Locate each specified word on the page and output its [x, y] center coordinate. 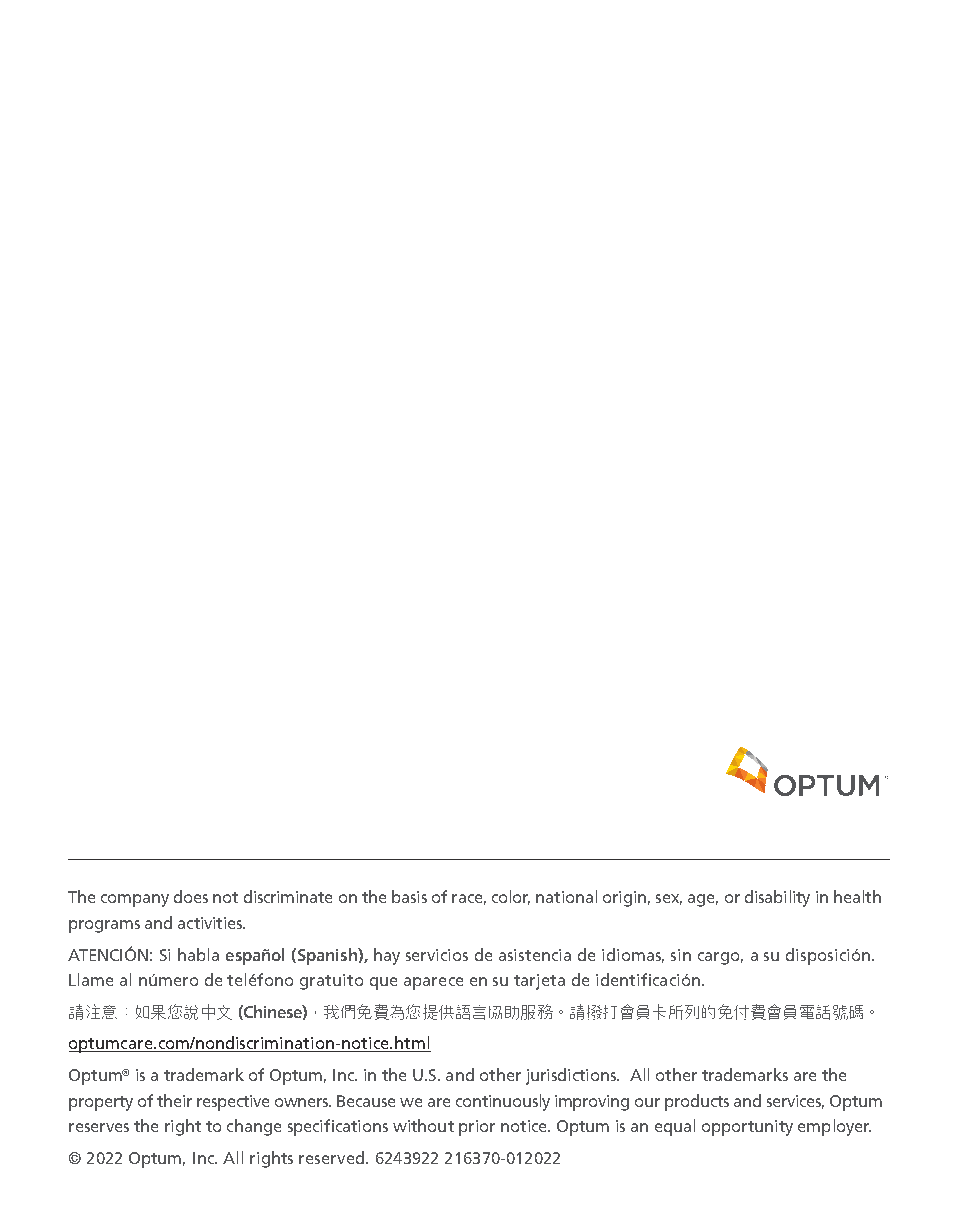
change [254, 1127]
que [383, 983]
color [511, 897]
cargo [720, 958]
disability [777, 898]
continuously [503, 1102]
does [191, 896]
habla [198, 954]
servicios [437, 955]
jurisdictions [572, 1076]
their [174, 1100]
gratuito [331, 982]
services [795, 1102]
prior [477, 1128]
